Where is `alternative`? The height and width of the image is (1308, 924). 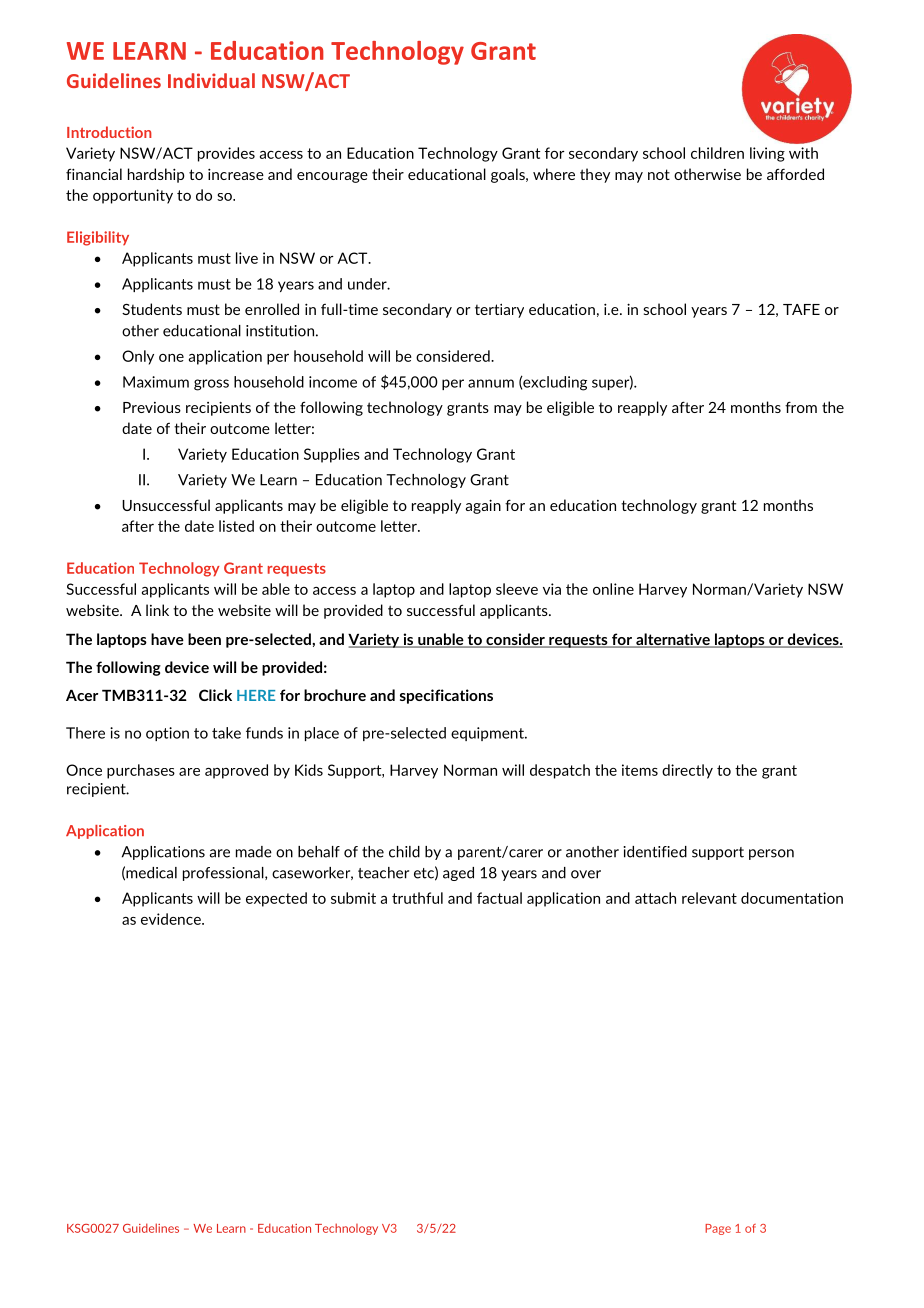
alternative is located at coordinates (673, 640).
